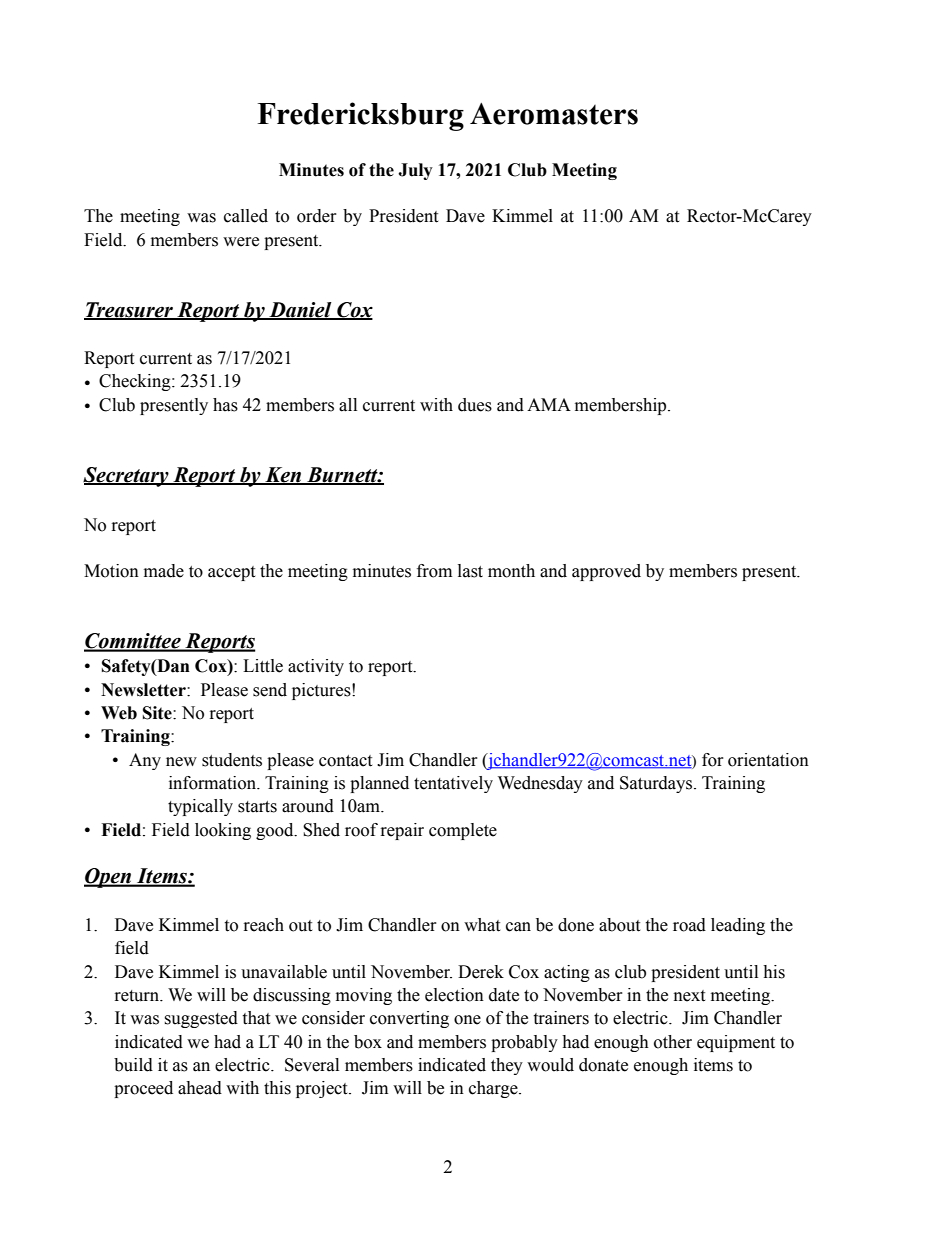  I want to click on AMA, so click(549, 404).
